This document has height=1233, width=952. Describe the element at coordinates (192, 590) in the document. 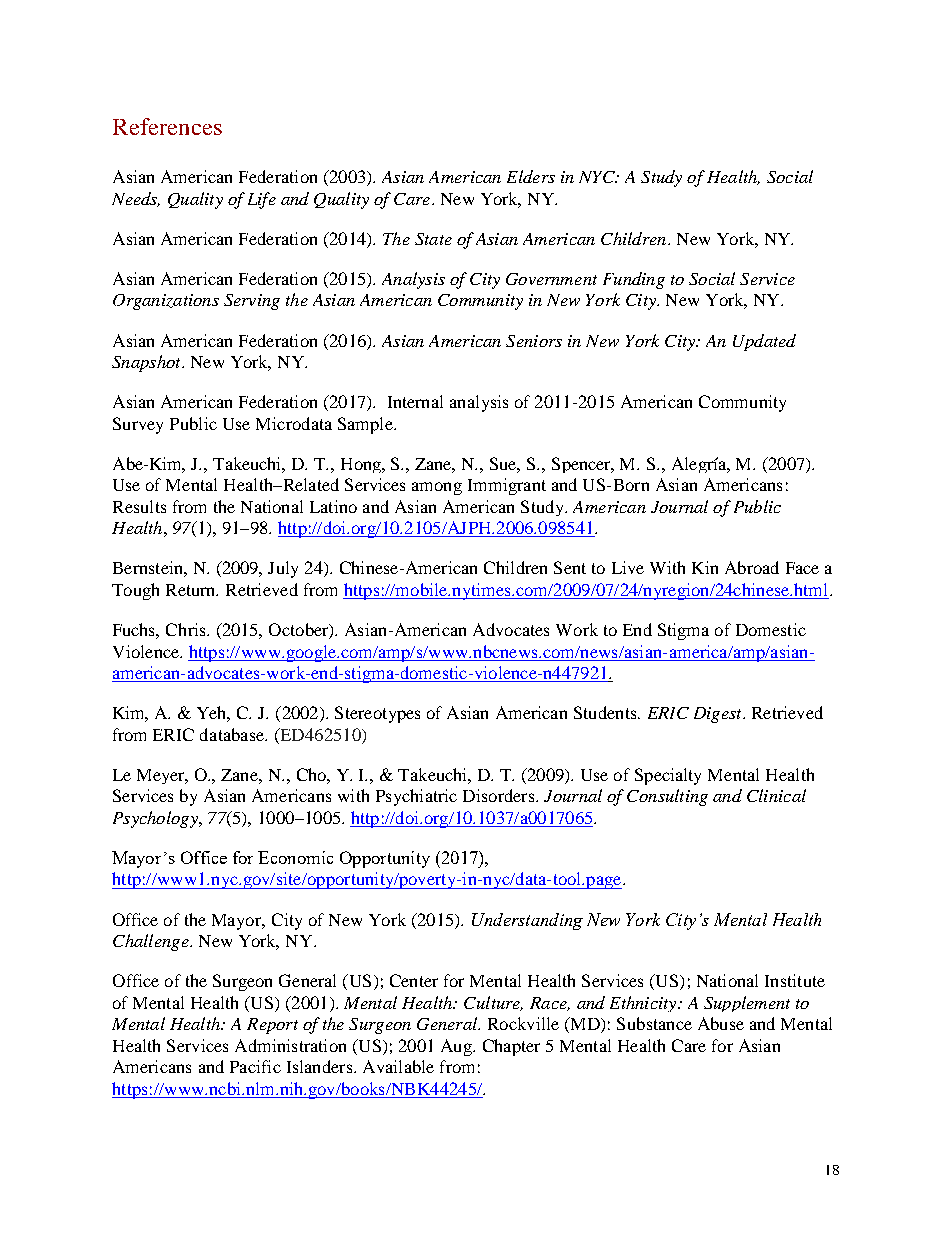

I see `Return` at that location.
